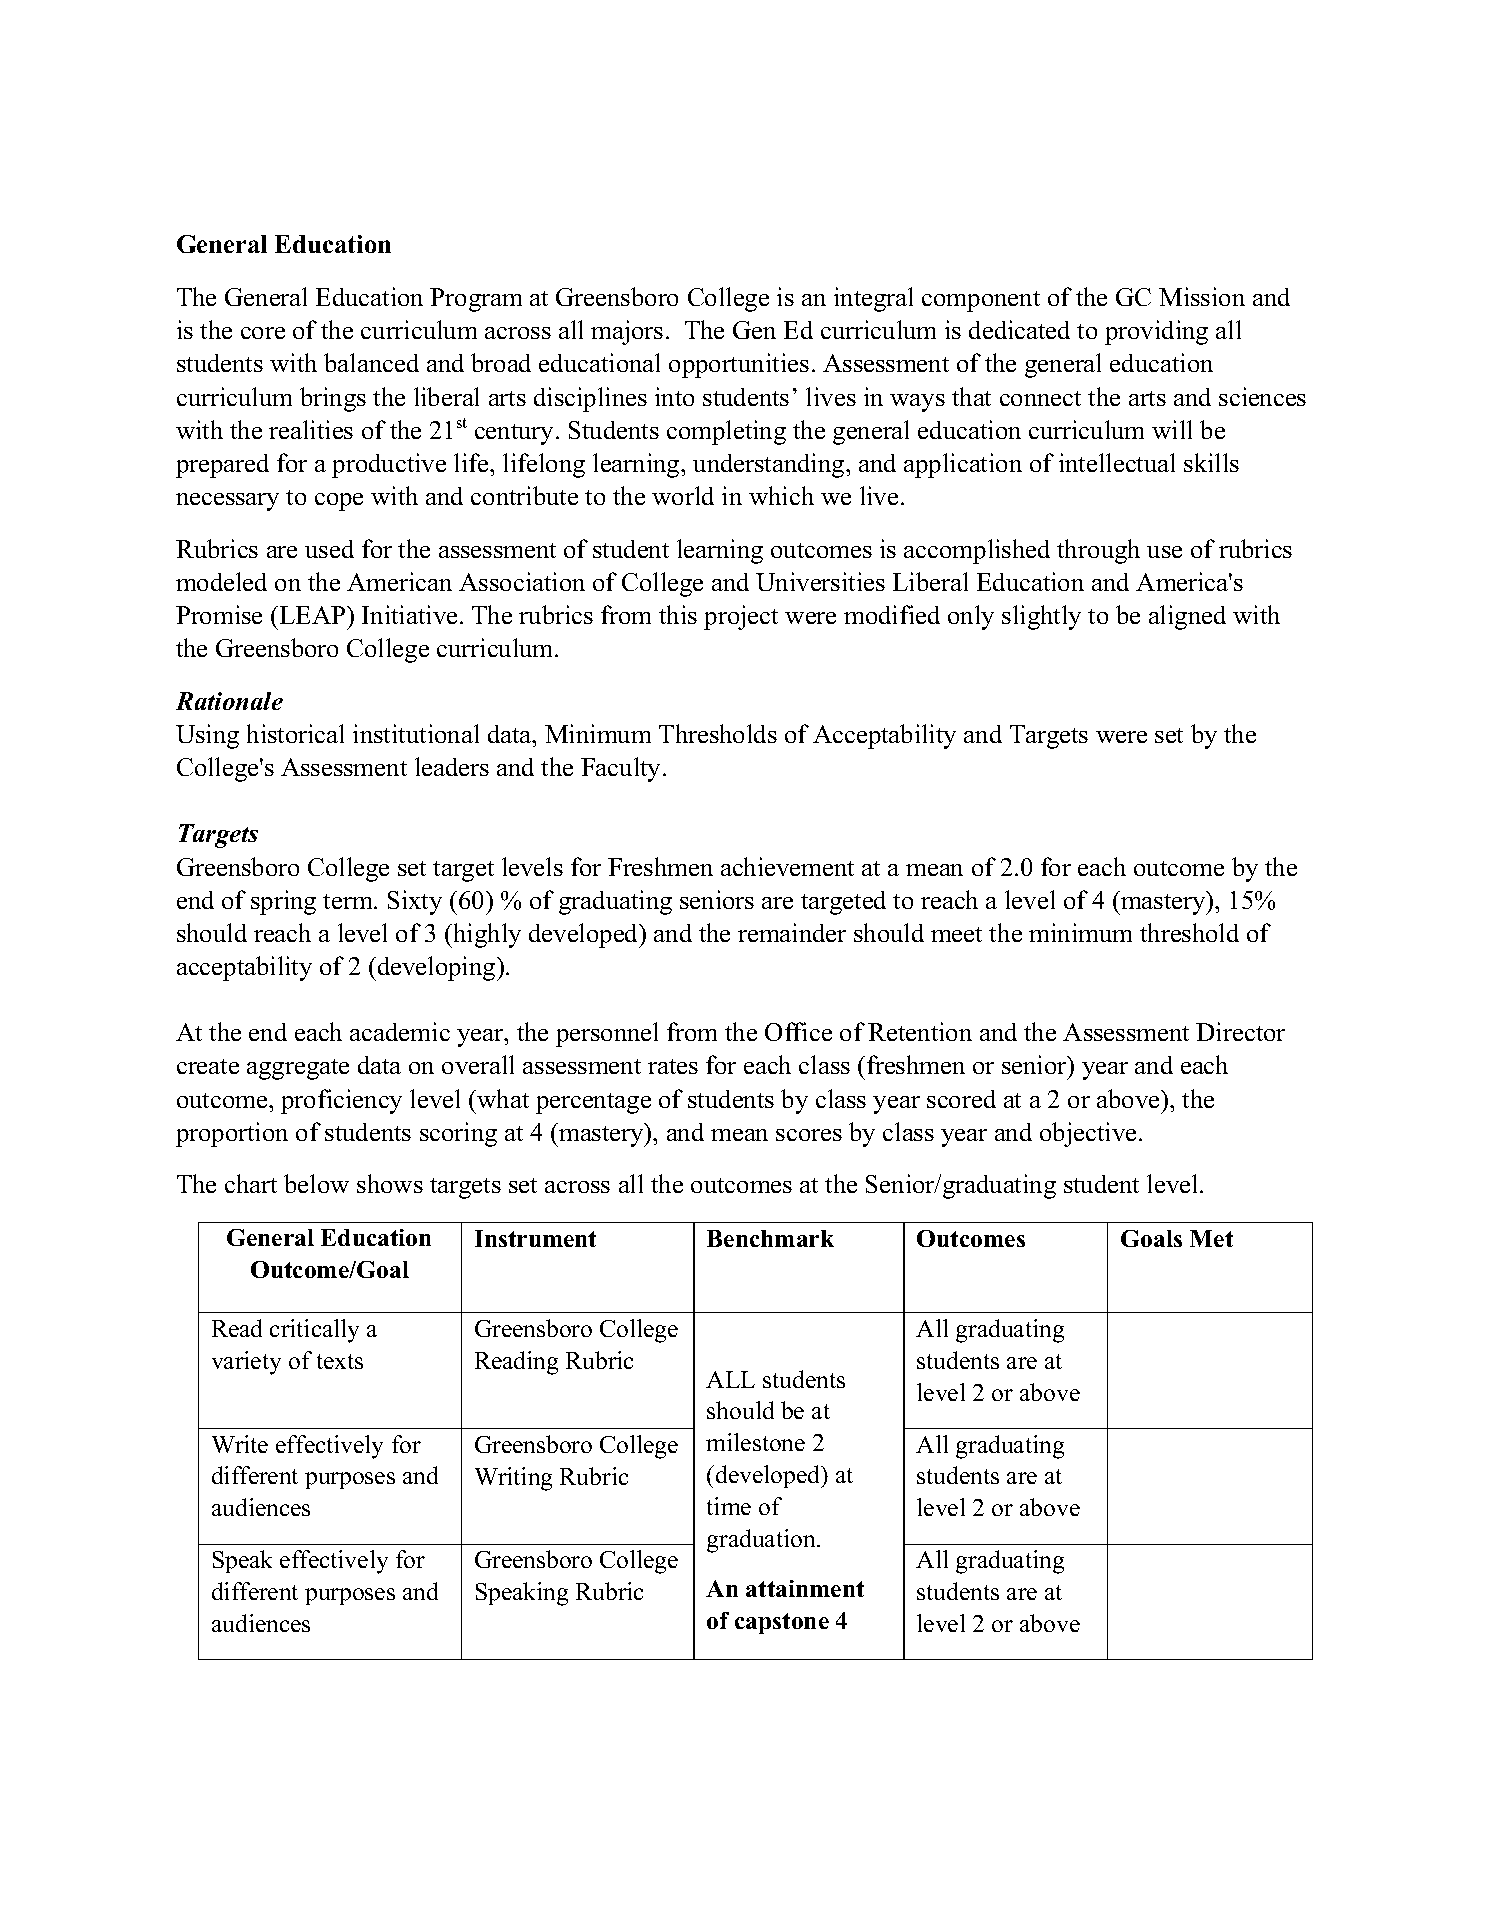 This page has height=1924, width=1487. I want to click on Write, so click(240, 1444).
